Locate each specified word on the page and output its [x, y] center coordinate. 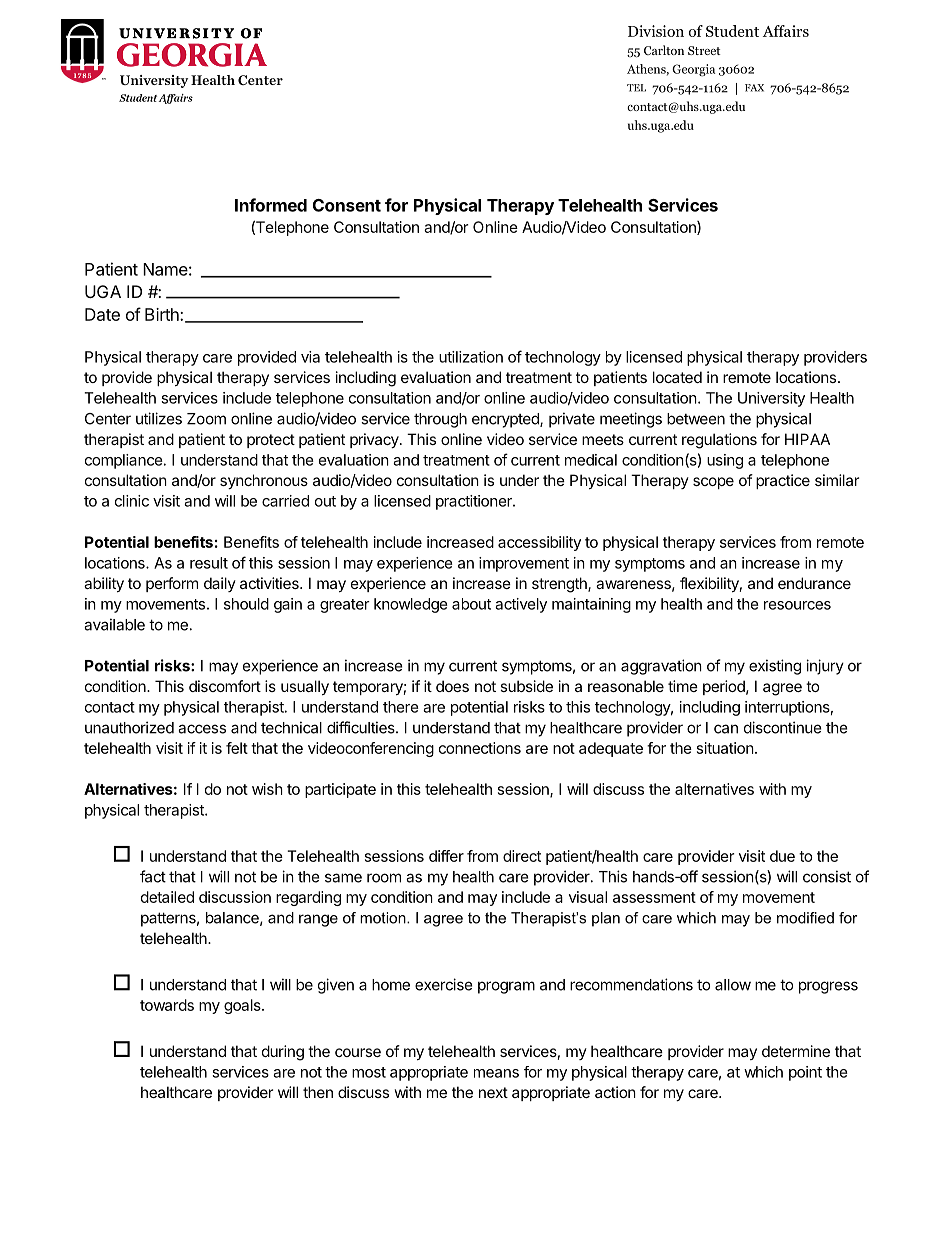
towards [167, 1005]
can [726, 729]
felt [237, 748]
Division [656, 31]
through [440, 420]
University [771, 399]
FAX [754, 88]
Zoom [206, 419]
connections [480, 748]
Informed [271, 205]
